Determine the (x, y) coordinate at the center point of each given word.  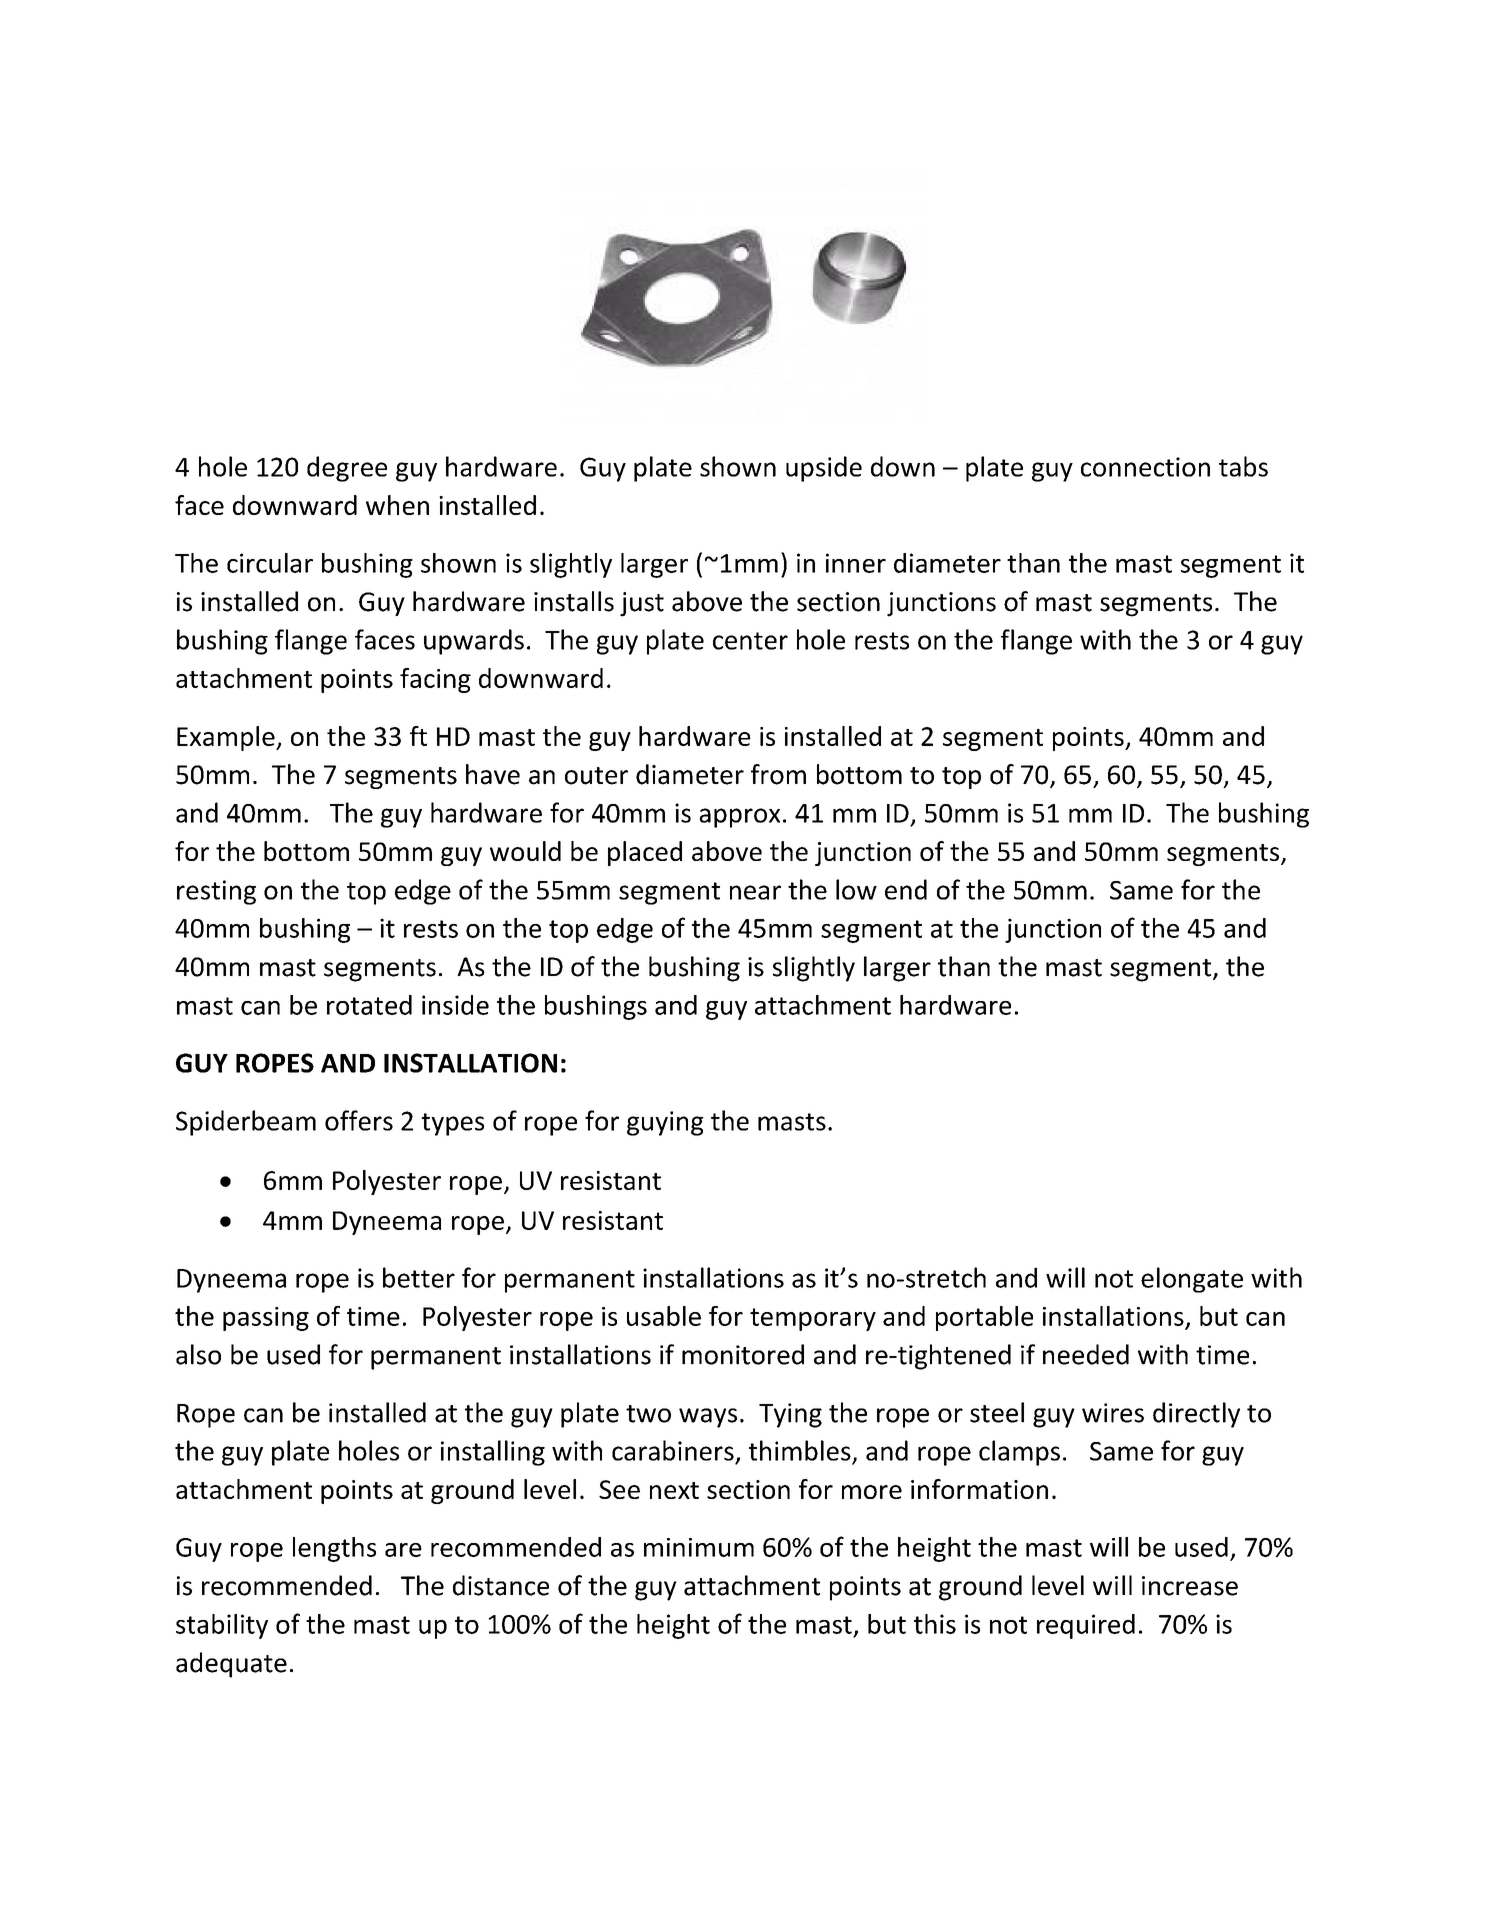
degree (347, 469)
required (1086, 1626)
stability (222, 1626)
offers (359, 1120)
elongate (1192, 1280)
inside (455, 1005)
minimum (699, 1547)
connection (1145, 467)
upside (824, 469)
